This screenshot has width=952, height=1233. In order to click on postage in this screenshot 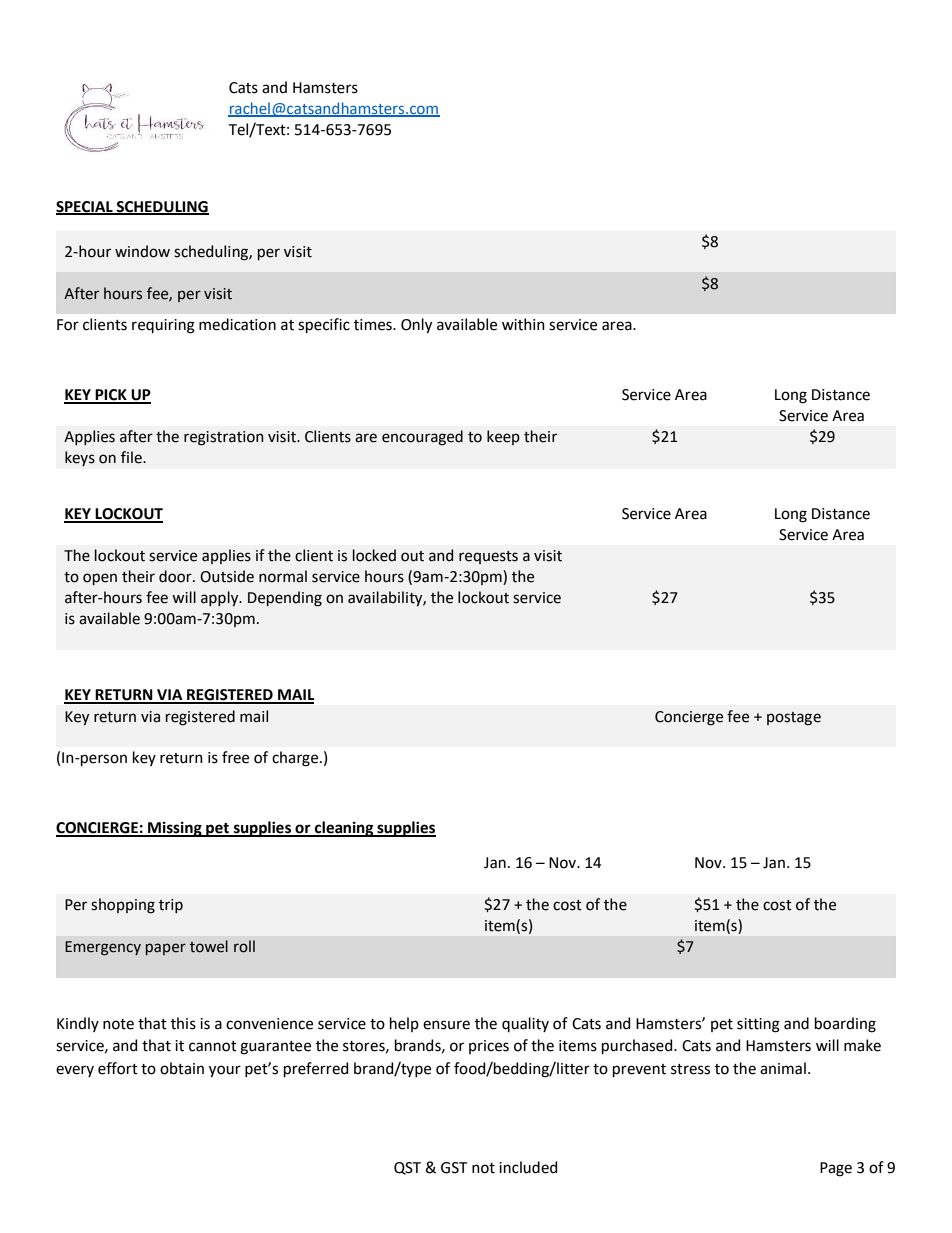, I will do `click(794, 719)`.
